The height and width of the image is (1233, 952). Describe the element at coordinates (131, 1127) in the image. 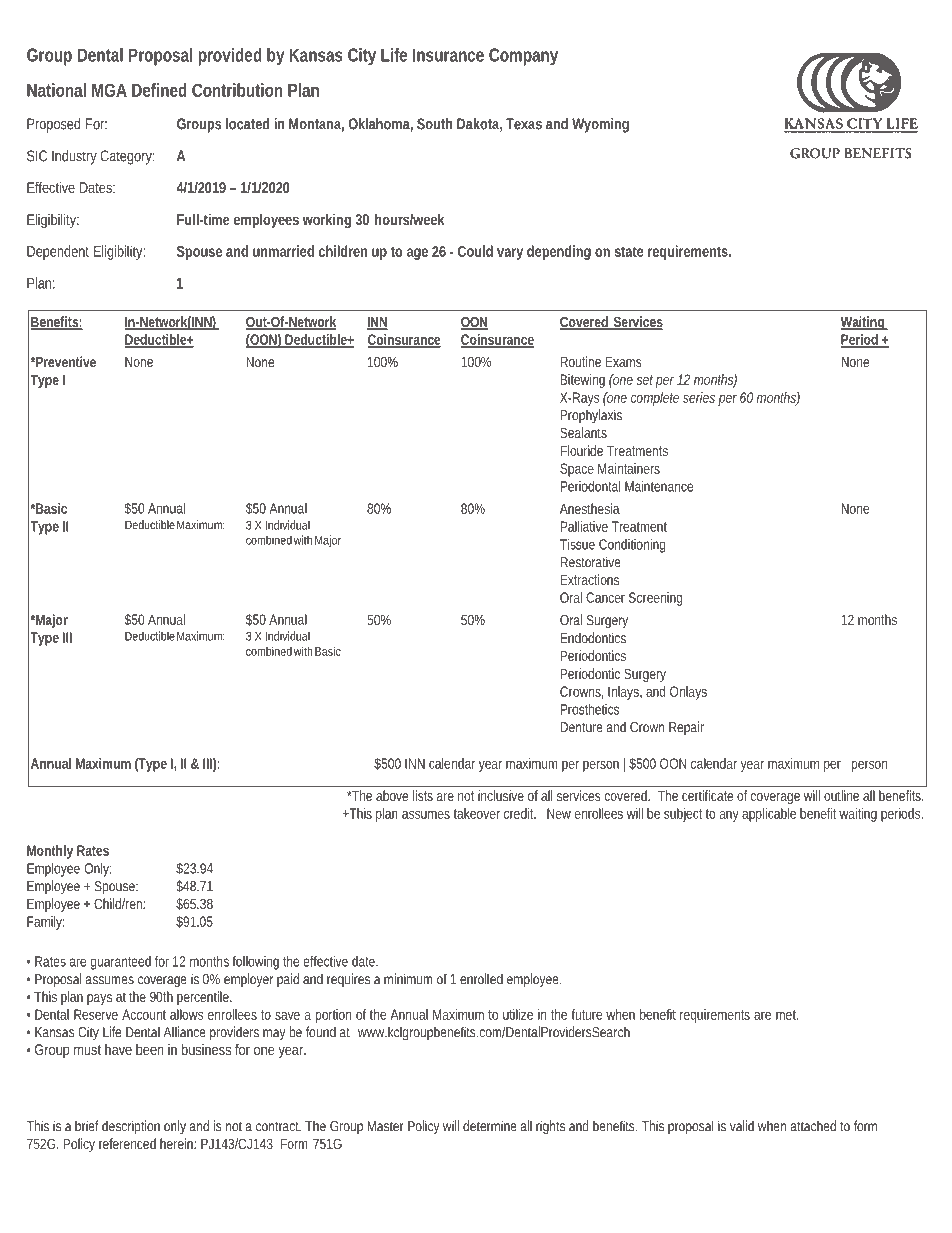

I see `description` at that location.
